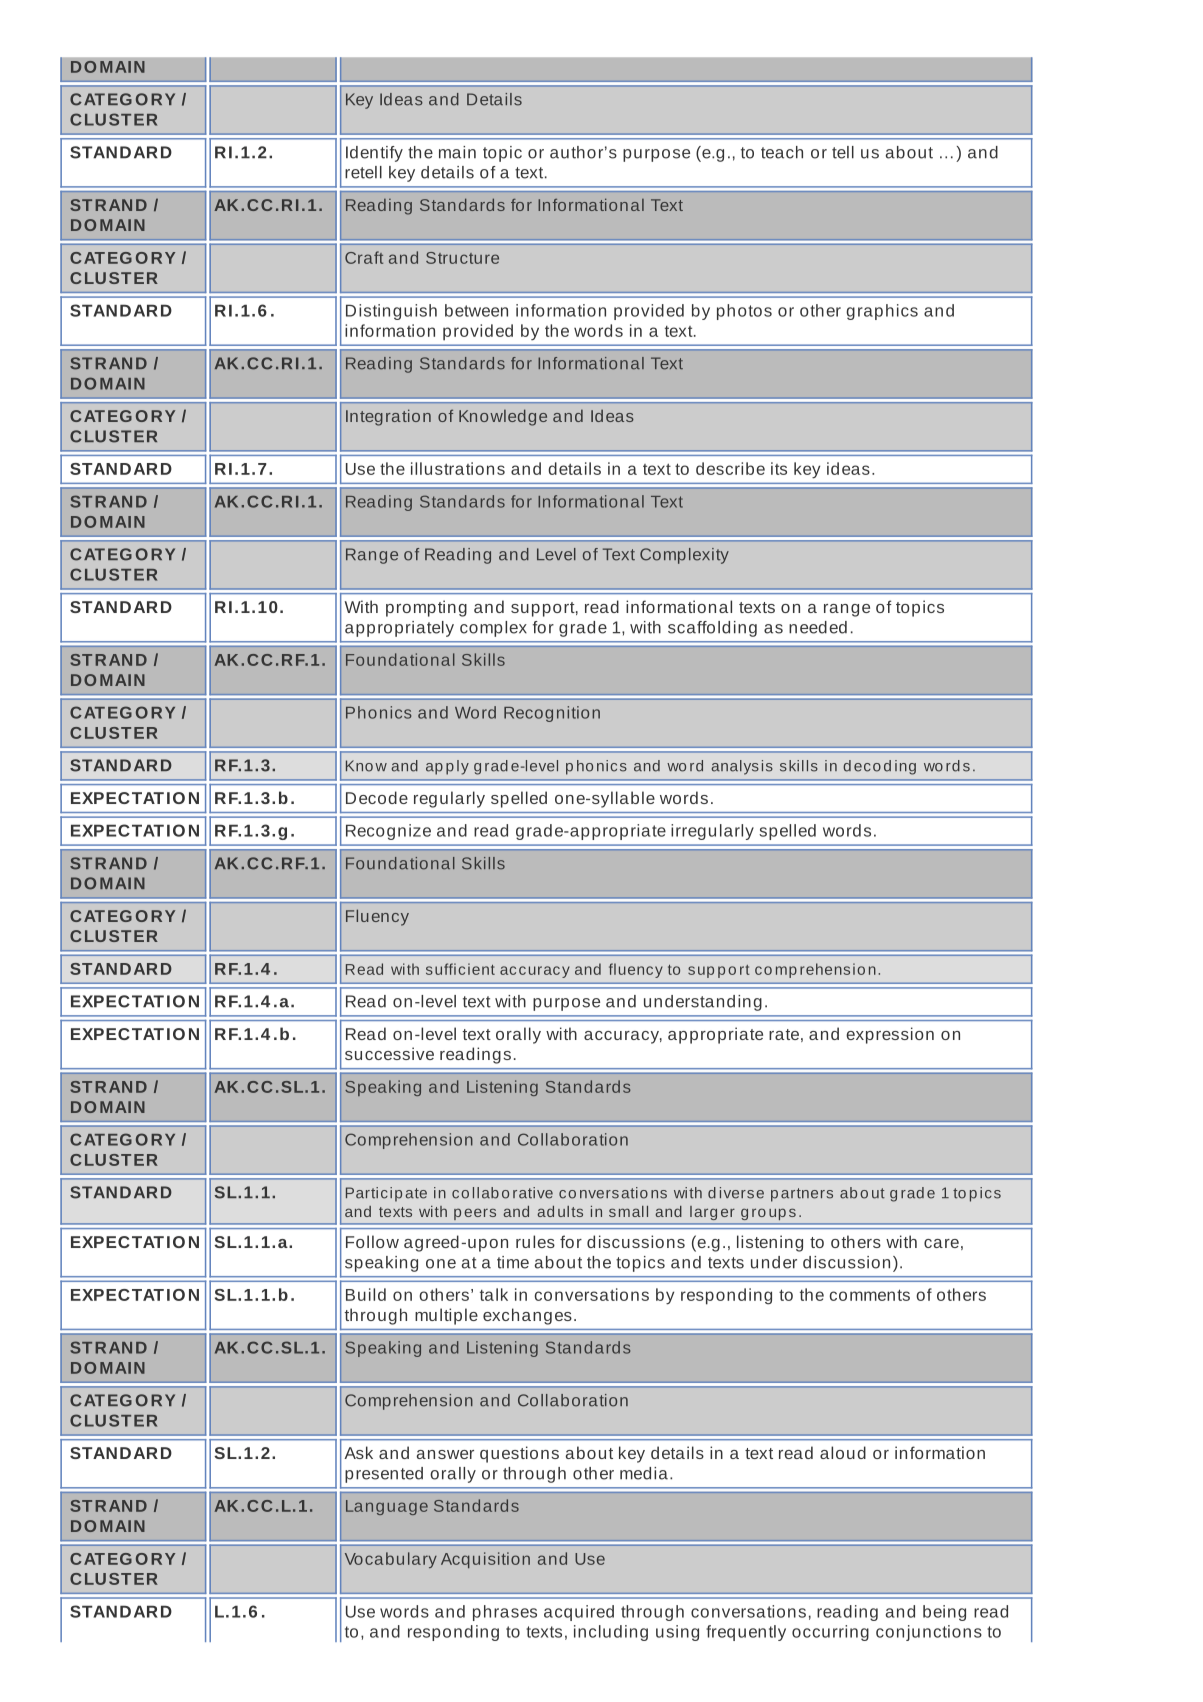 This screenshot has height=1702, width=1203. Describe the element at coordinates (677, 1633) in the screenshot. I see `using` at that location.
